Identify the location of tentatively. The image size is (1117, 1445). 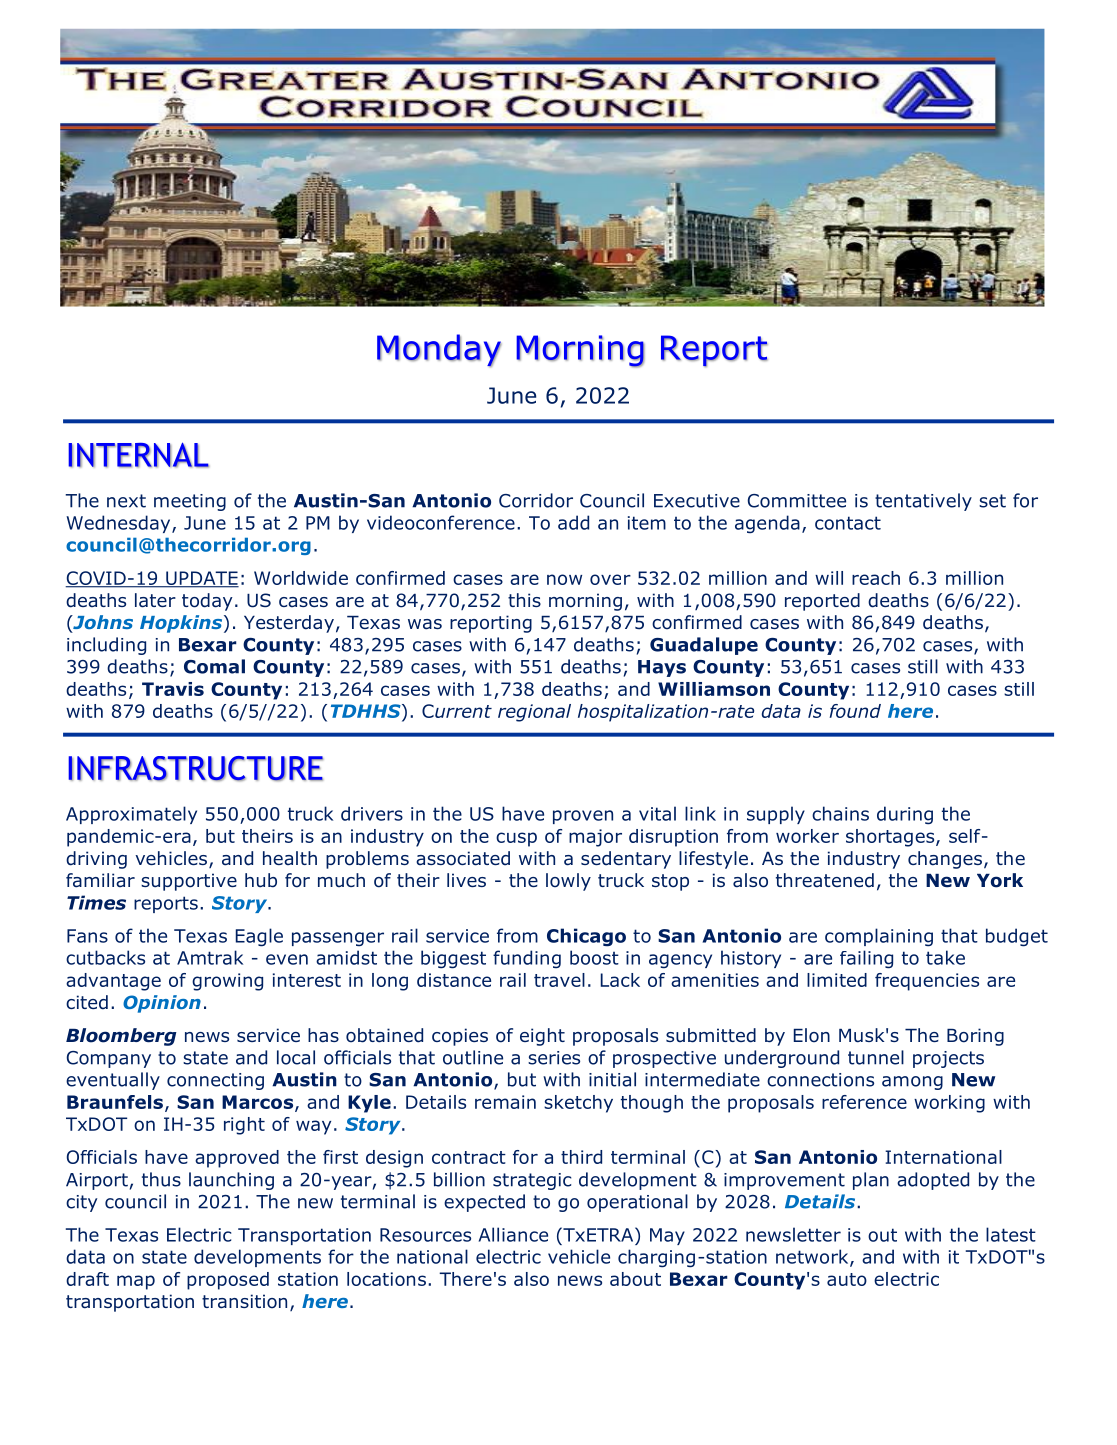
(923, 502).
